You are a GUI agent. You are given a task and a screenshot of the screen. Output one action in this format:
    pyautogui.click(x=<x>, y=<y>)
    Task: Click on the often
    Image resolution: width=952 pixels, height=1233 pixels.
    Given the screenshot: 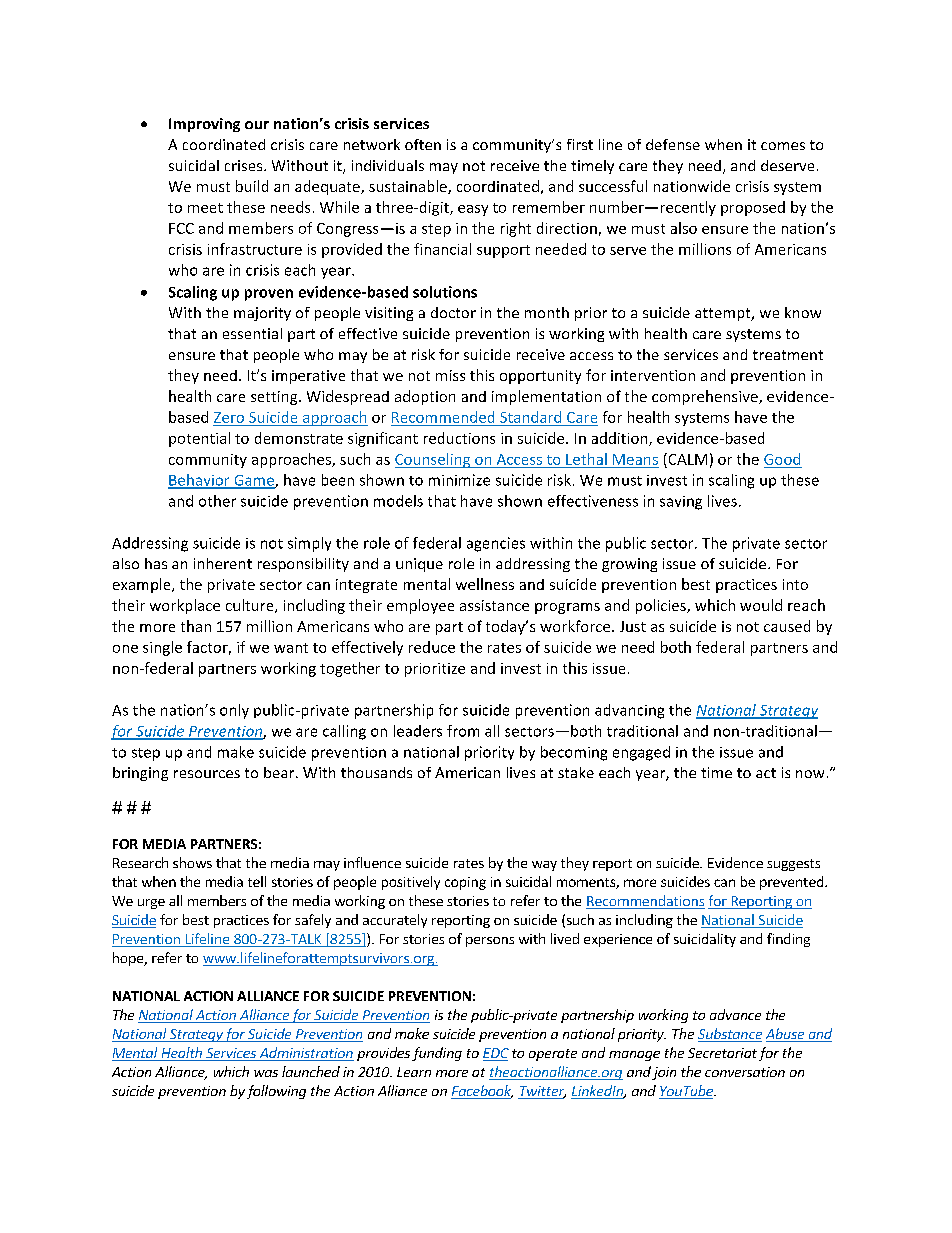 What is the action you would take?
    pyautogui.click(x=423, y=144)
